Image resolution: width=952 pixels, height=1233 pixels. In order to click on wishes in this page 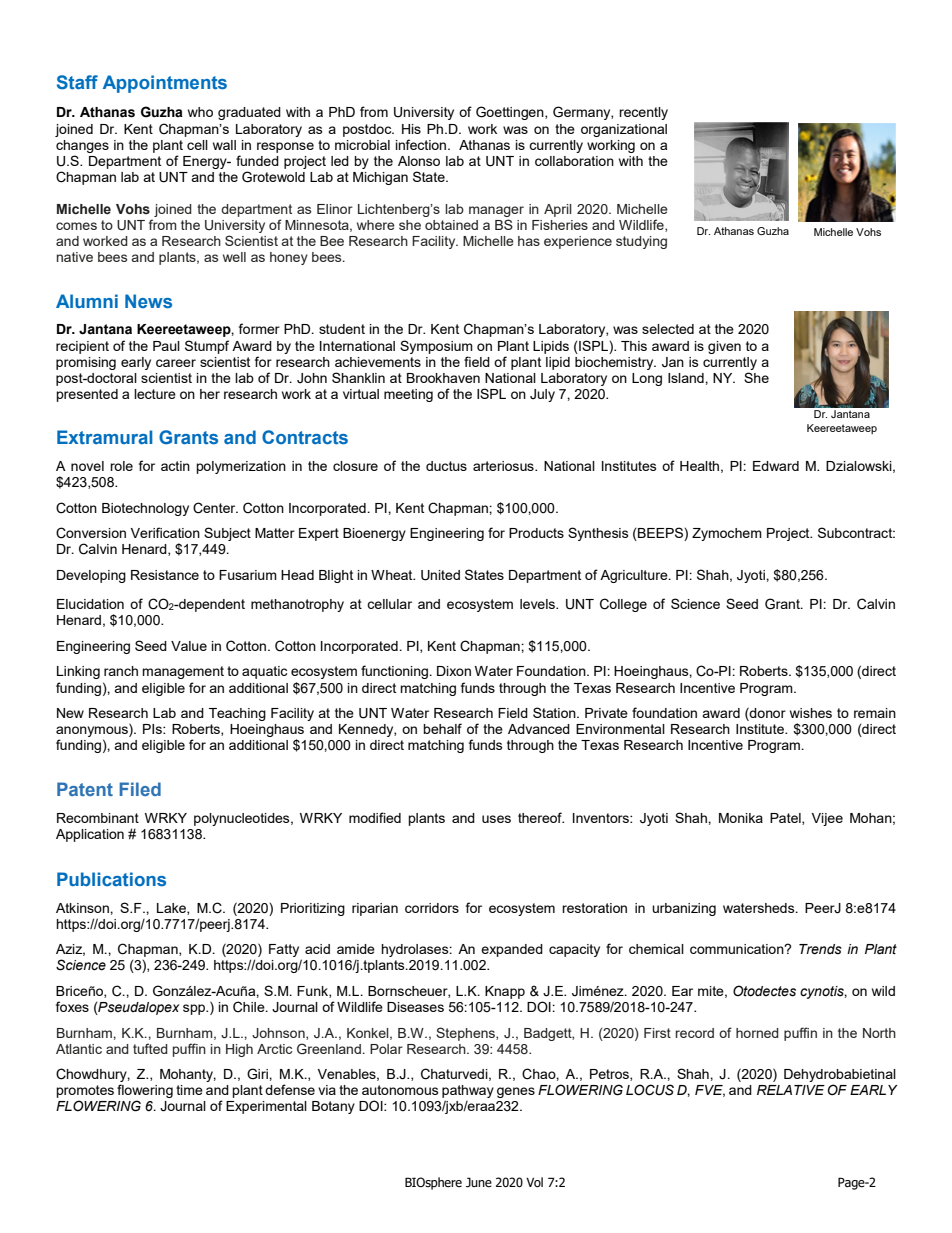, I will do `click(811, 713)`.
